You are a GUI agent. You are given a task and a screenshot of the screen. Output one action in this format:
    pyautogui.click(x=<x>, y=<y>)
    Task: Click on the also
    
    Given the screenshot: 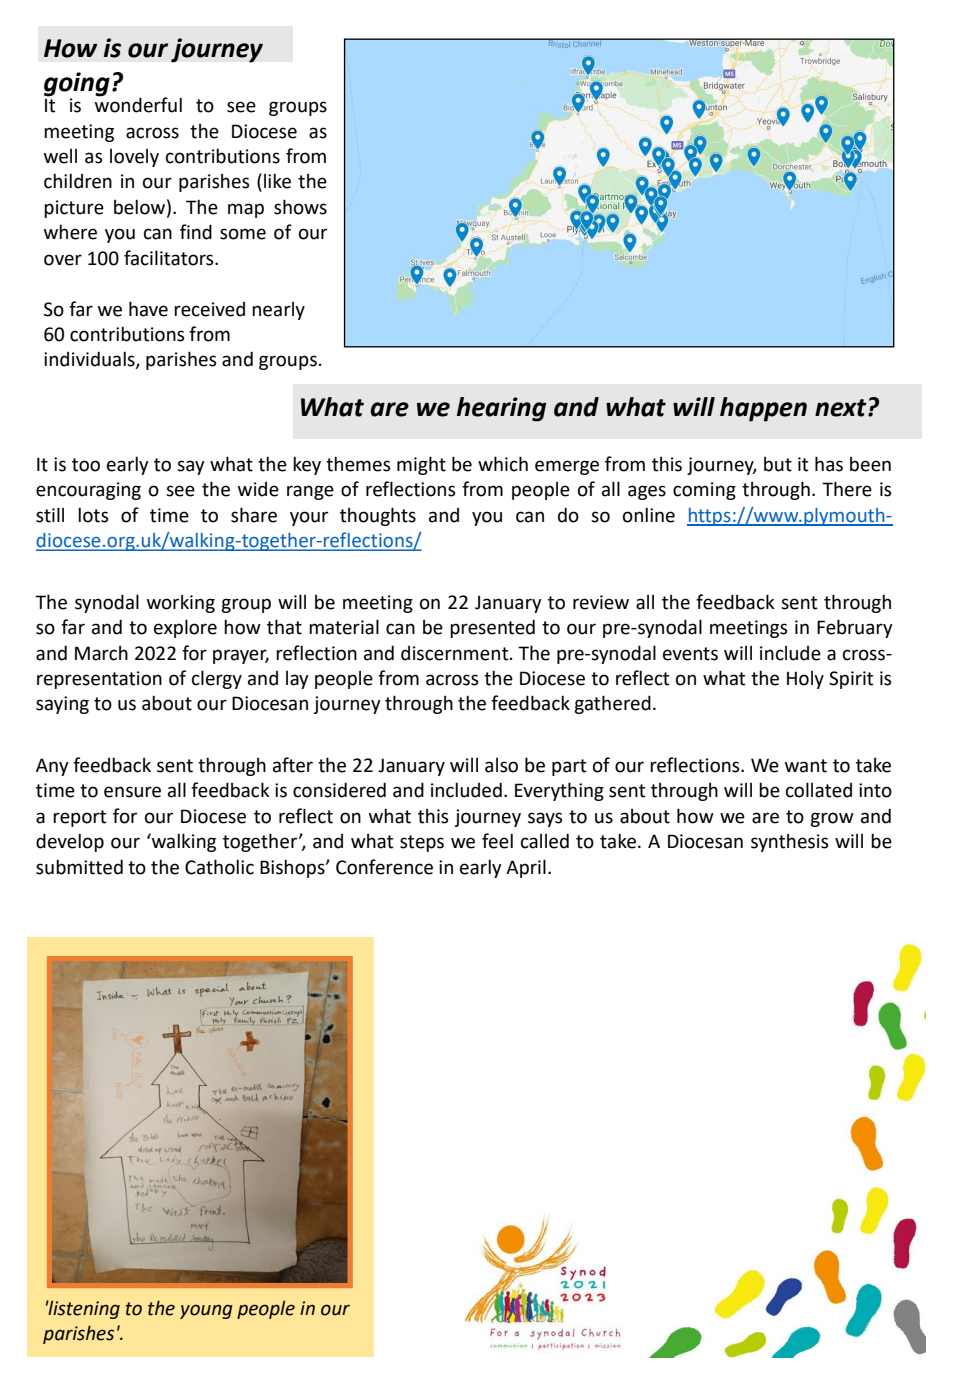 What is the action you would take?
    pyautogui.click(x=501, y=765)
